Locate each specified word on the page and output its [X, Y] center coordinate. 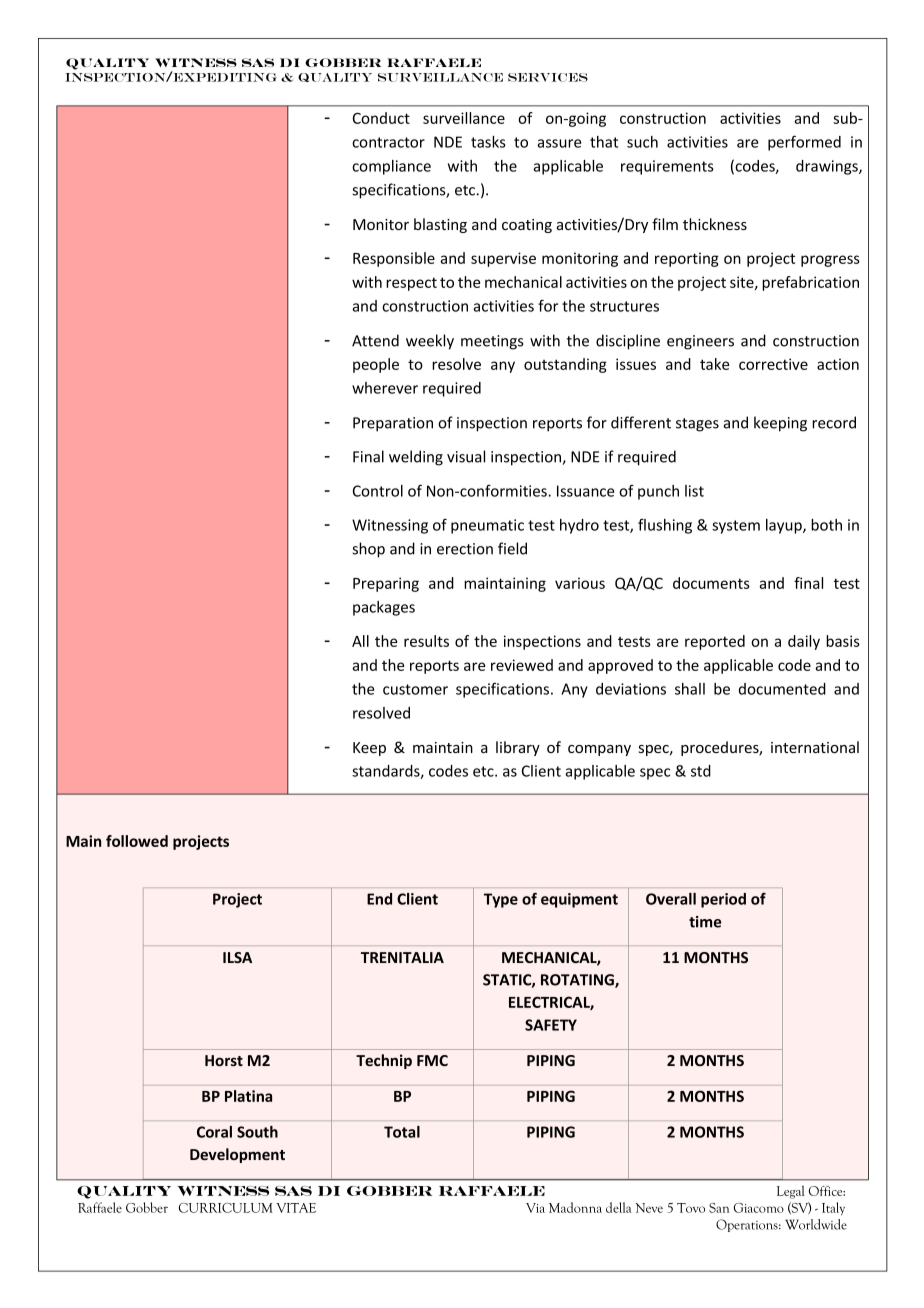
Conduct [381, 118]
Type [501, 900]
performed [804, 143]
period [723, 900]
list [694, 491]
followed [137, 841]
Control [378, 491]
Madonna [575, 1207]
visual [466, 456]
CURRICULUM [226, 1208]
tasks [488, 142]
